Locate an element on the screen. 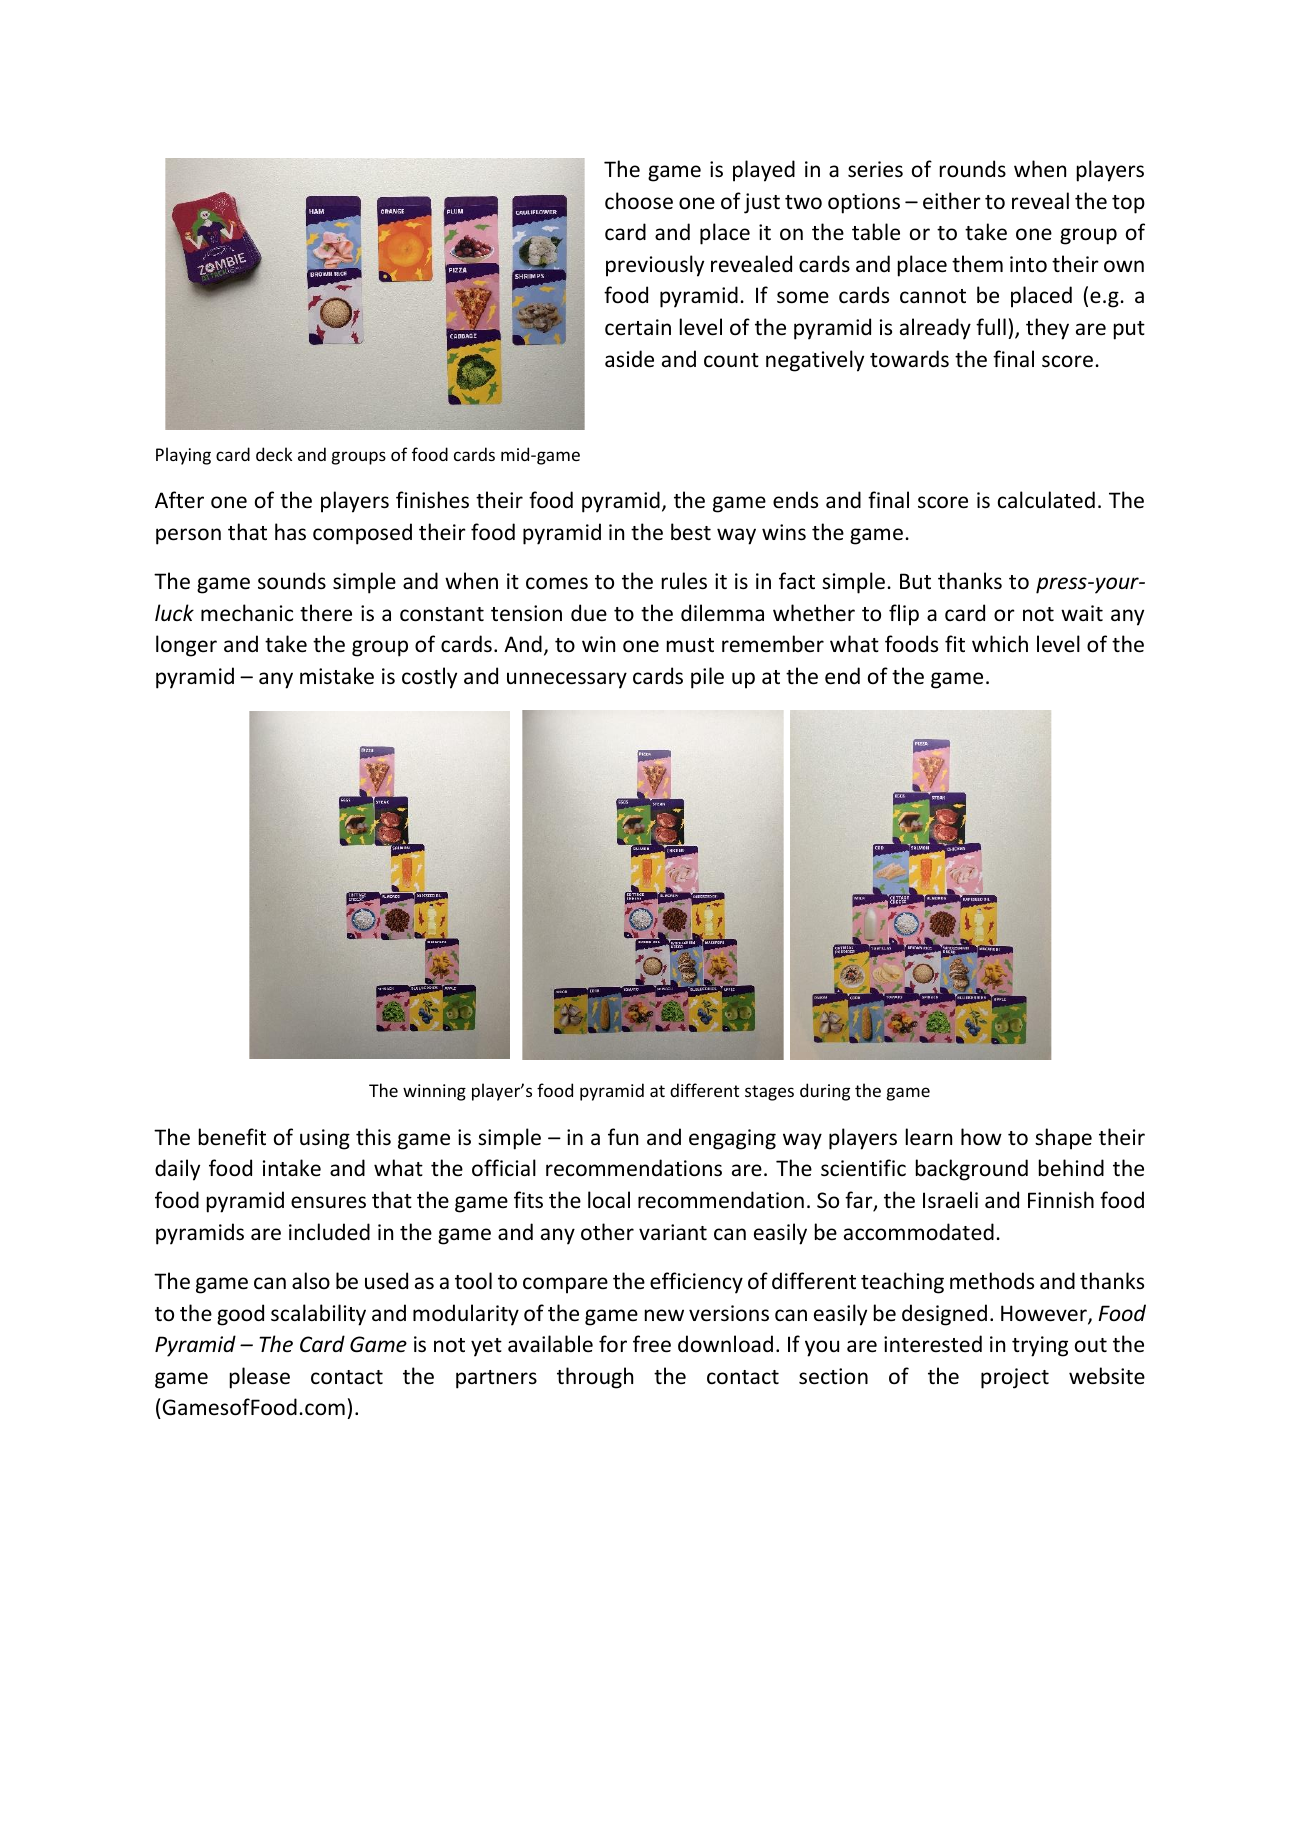 This screenshot has width=1300, height=1838. rules is located at coordinates (684, 581).
